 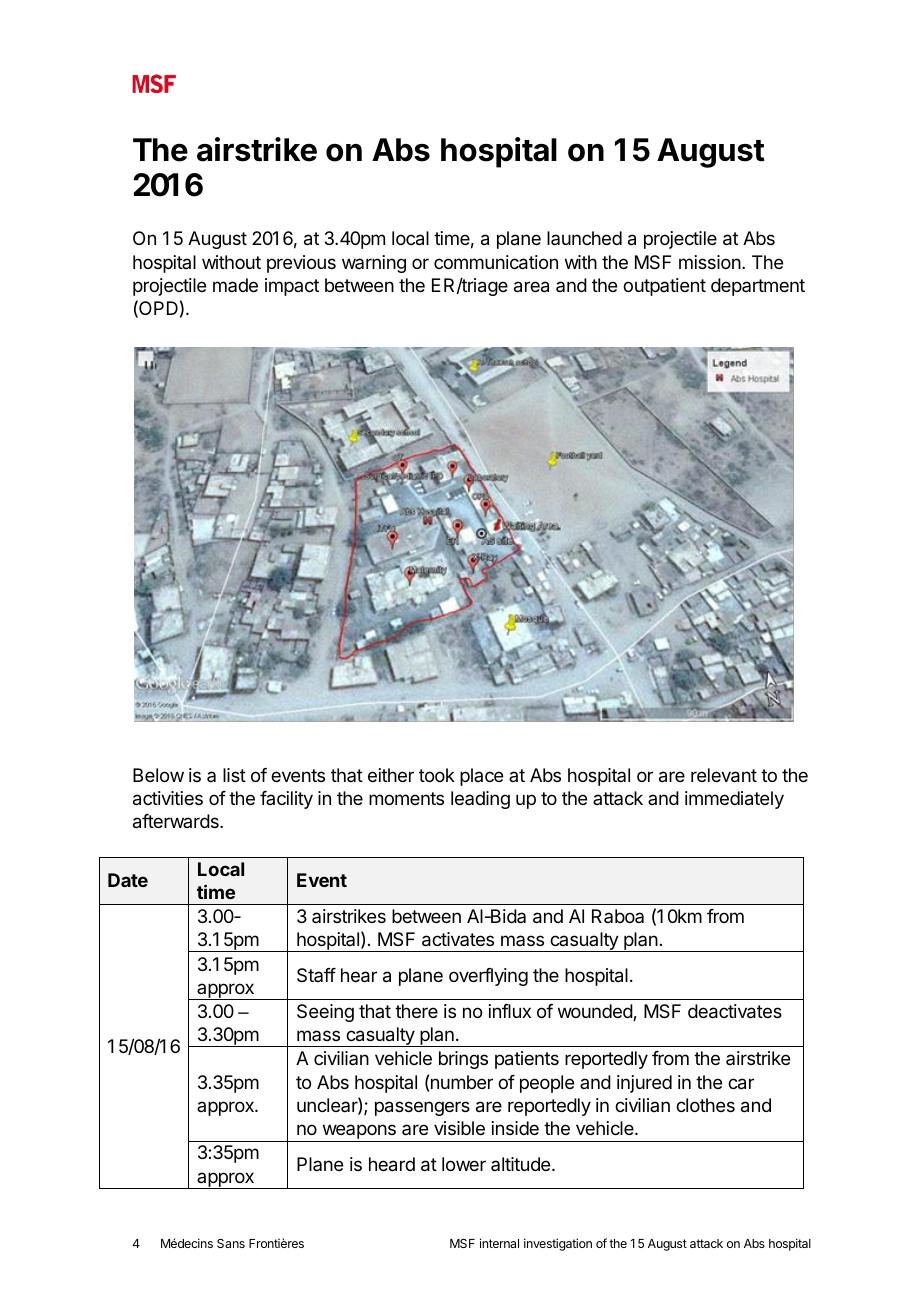 I want to click on list, so click(x=234, y=775).
